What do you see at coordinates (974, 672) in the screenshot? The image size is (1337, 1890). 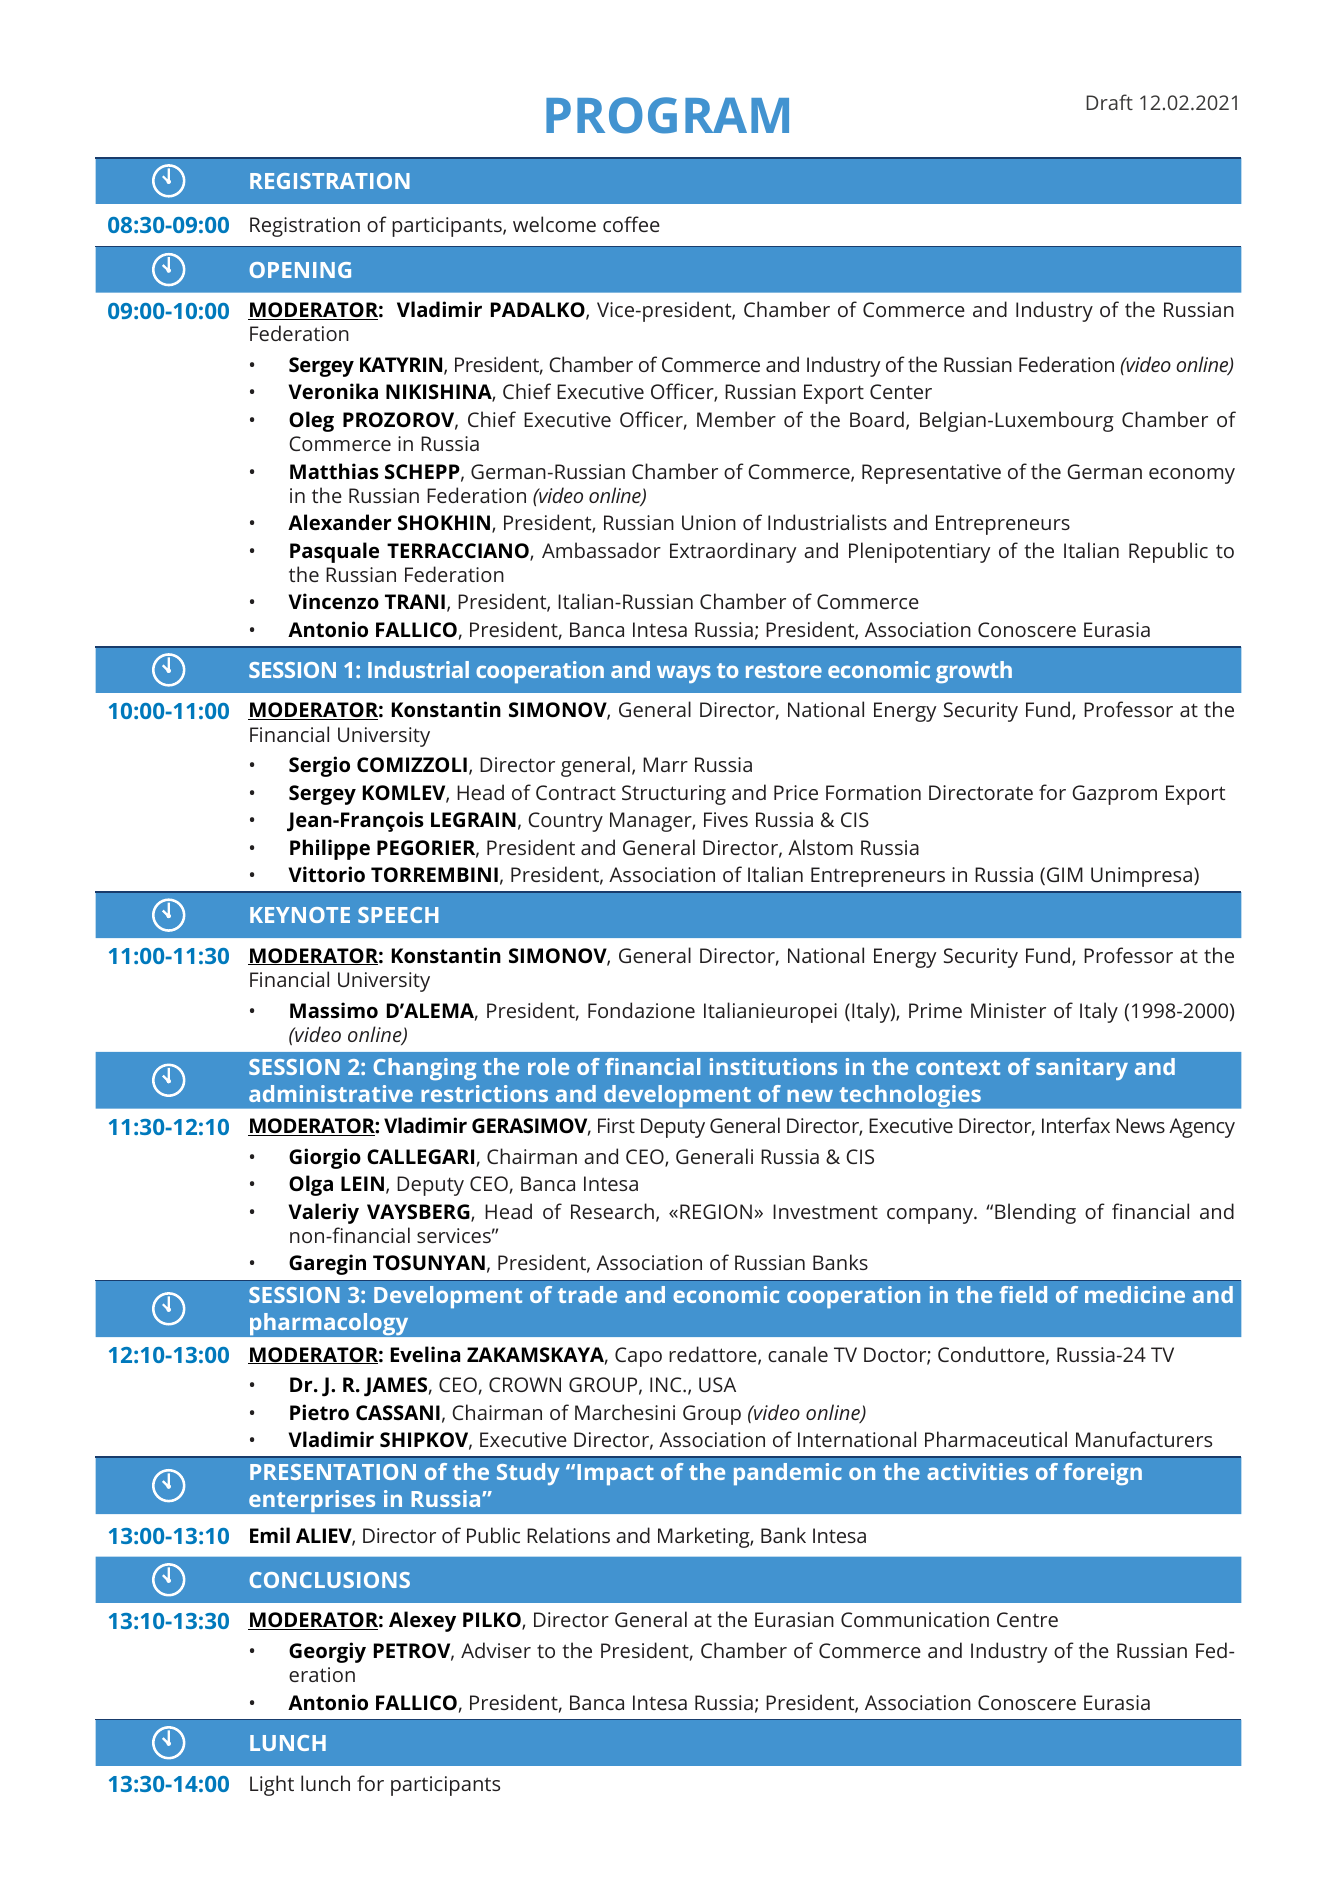 I see `growth` at bounding box center [974, 672].
